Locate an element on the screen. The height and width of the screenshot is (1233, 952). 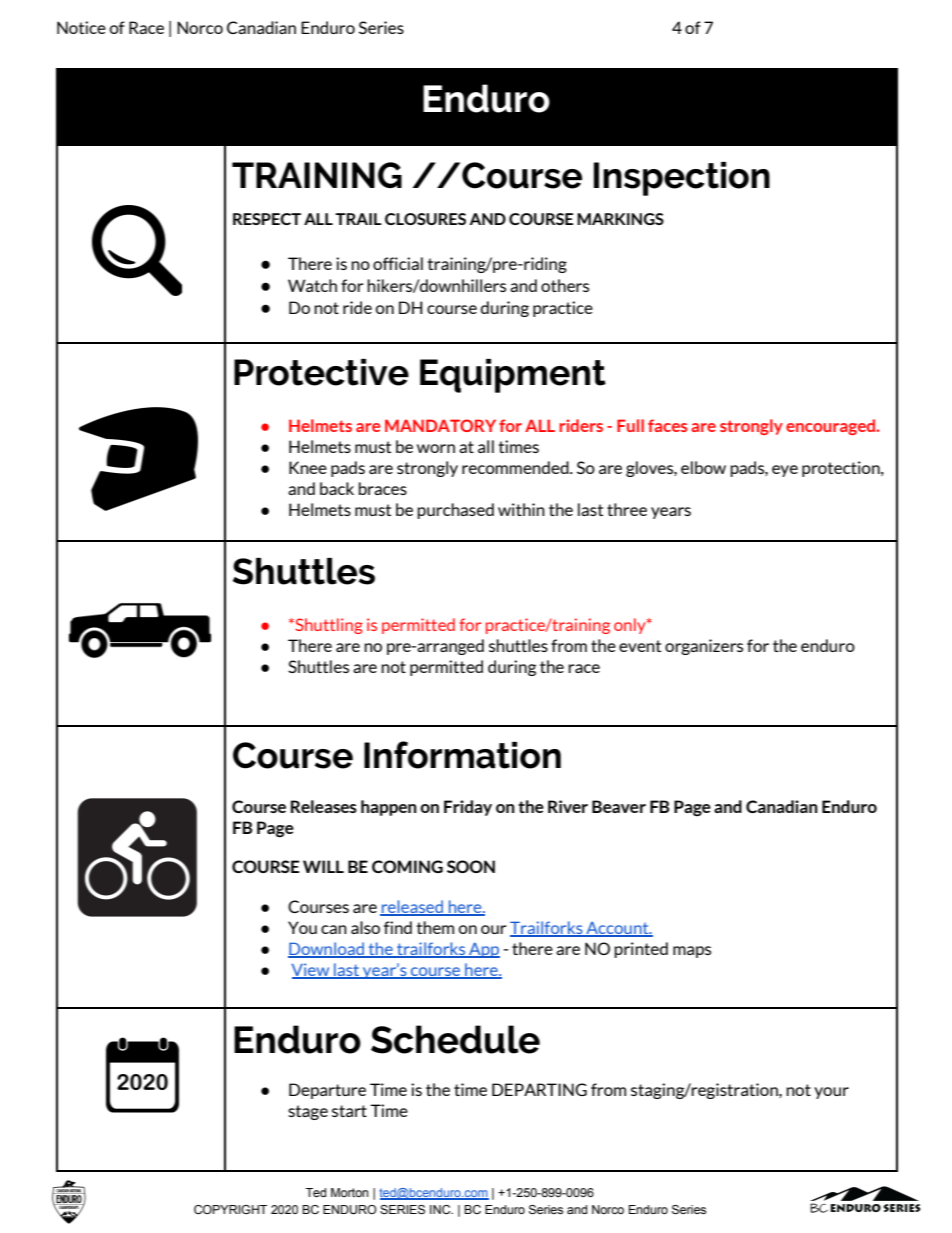
eye is located at coordinates (785, 471).
